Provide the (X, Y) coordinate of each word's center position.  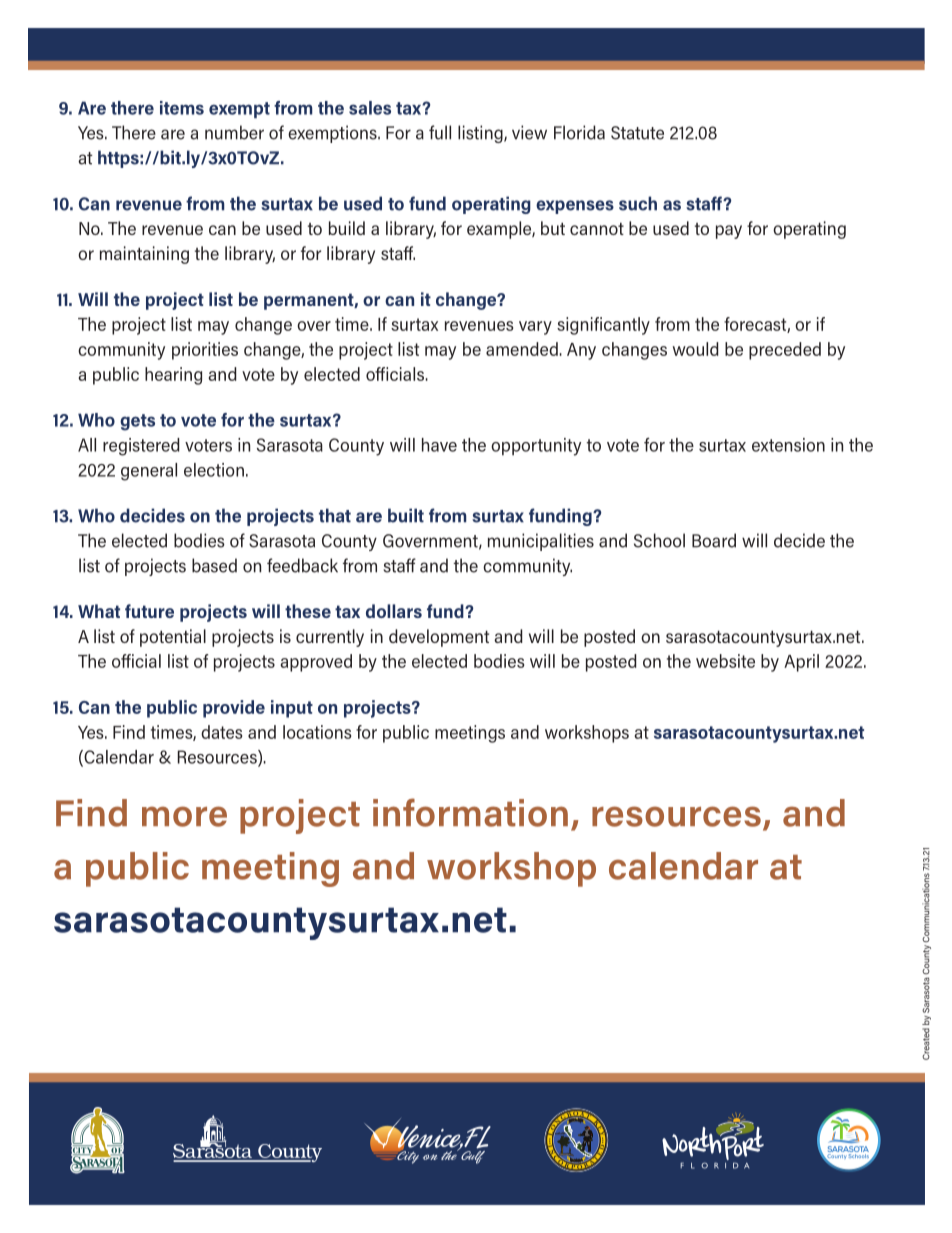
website (725, 661)
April (801, 663)
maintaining (144, 255)
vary (535, 328)
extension (788, 445)
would (696, 349)
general (149, 472)
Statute (637, 133)
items (182, 108)
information (470, 812)
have (439, 445)
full (440, 132)
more (184, 816)
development (439, 638)
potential (173, 638)
